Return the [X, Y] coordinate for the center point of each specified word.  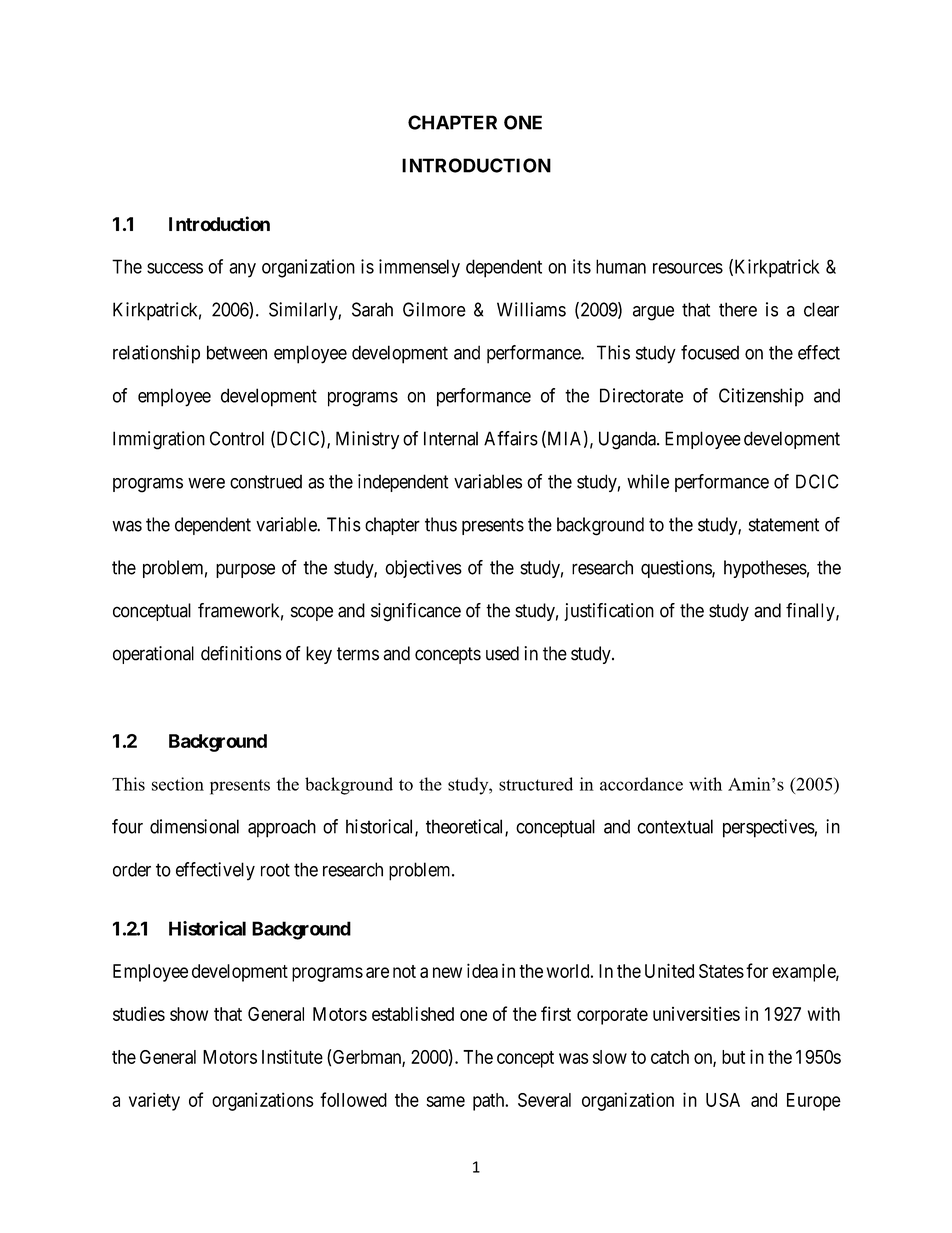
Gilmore [434, 309]
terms [358, 654]
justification [609, 612]
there [738, 309]
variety [154, 1101]
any [242, 270]
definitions [241, 653]
